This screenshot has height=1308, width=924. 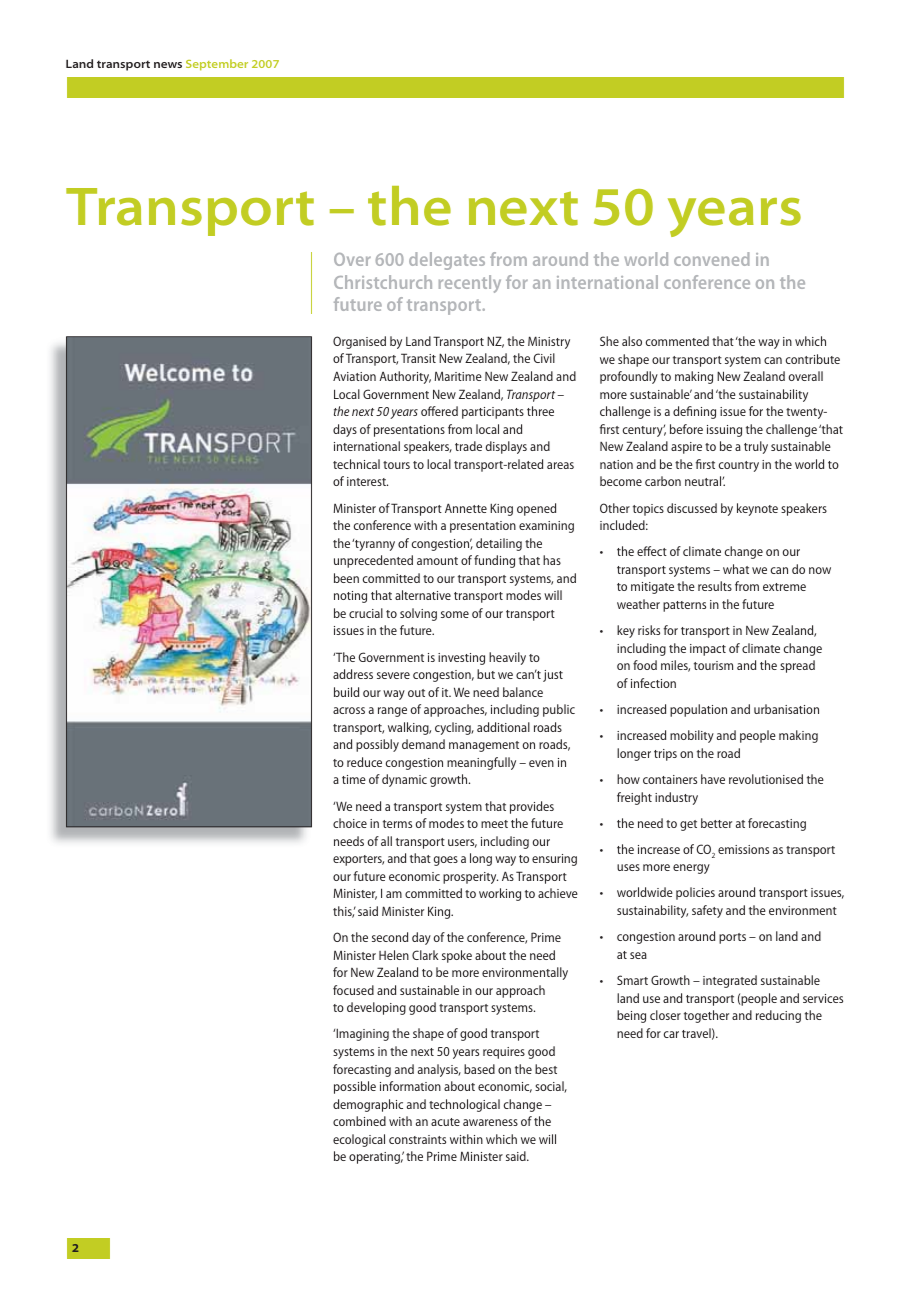 I want to click on delegates, so click(x=447, y=261).
